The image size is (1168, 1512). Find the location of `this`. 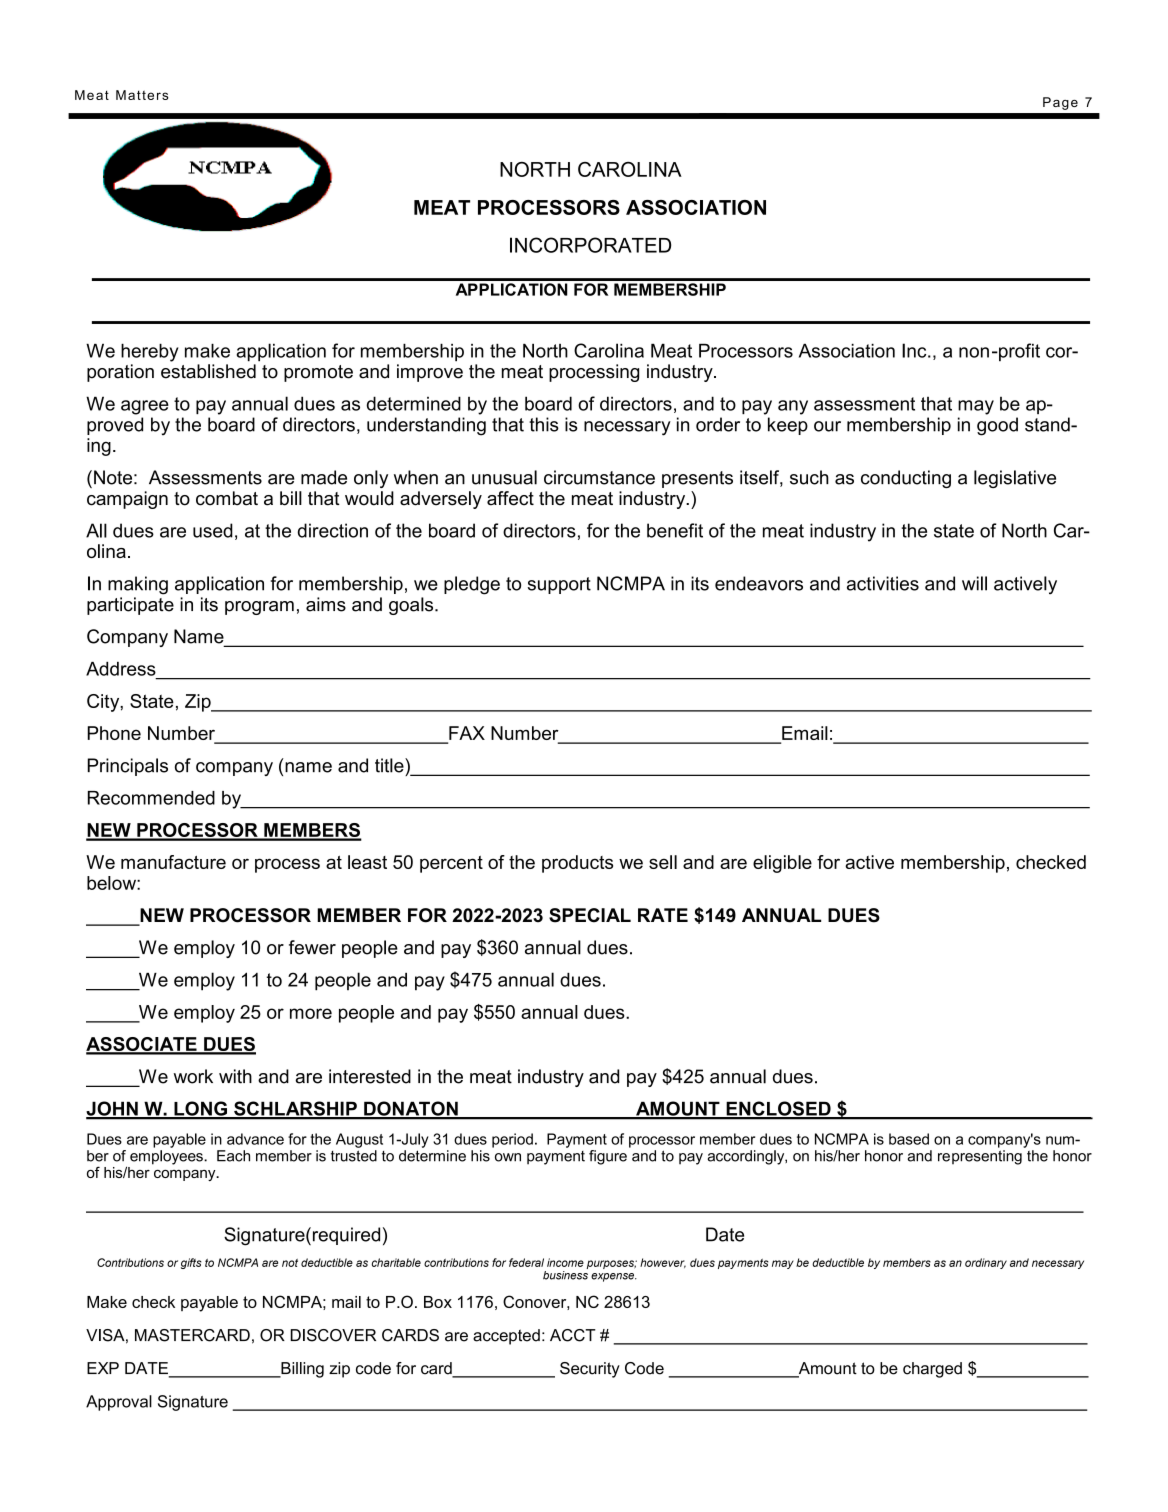

this is located at coordinates (544, 424).
